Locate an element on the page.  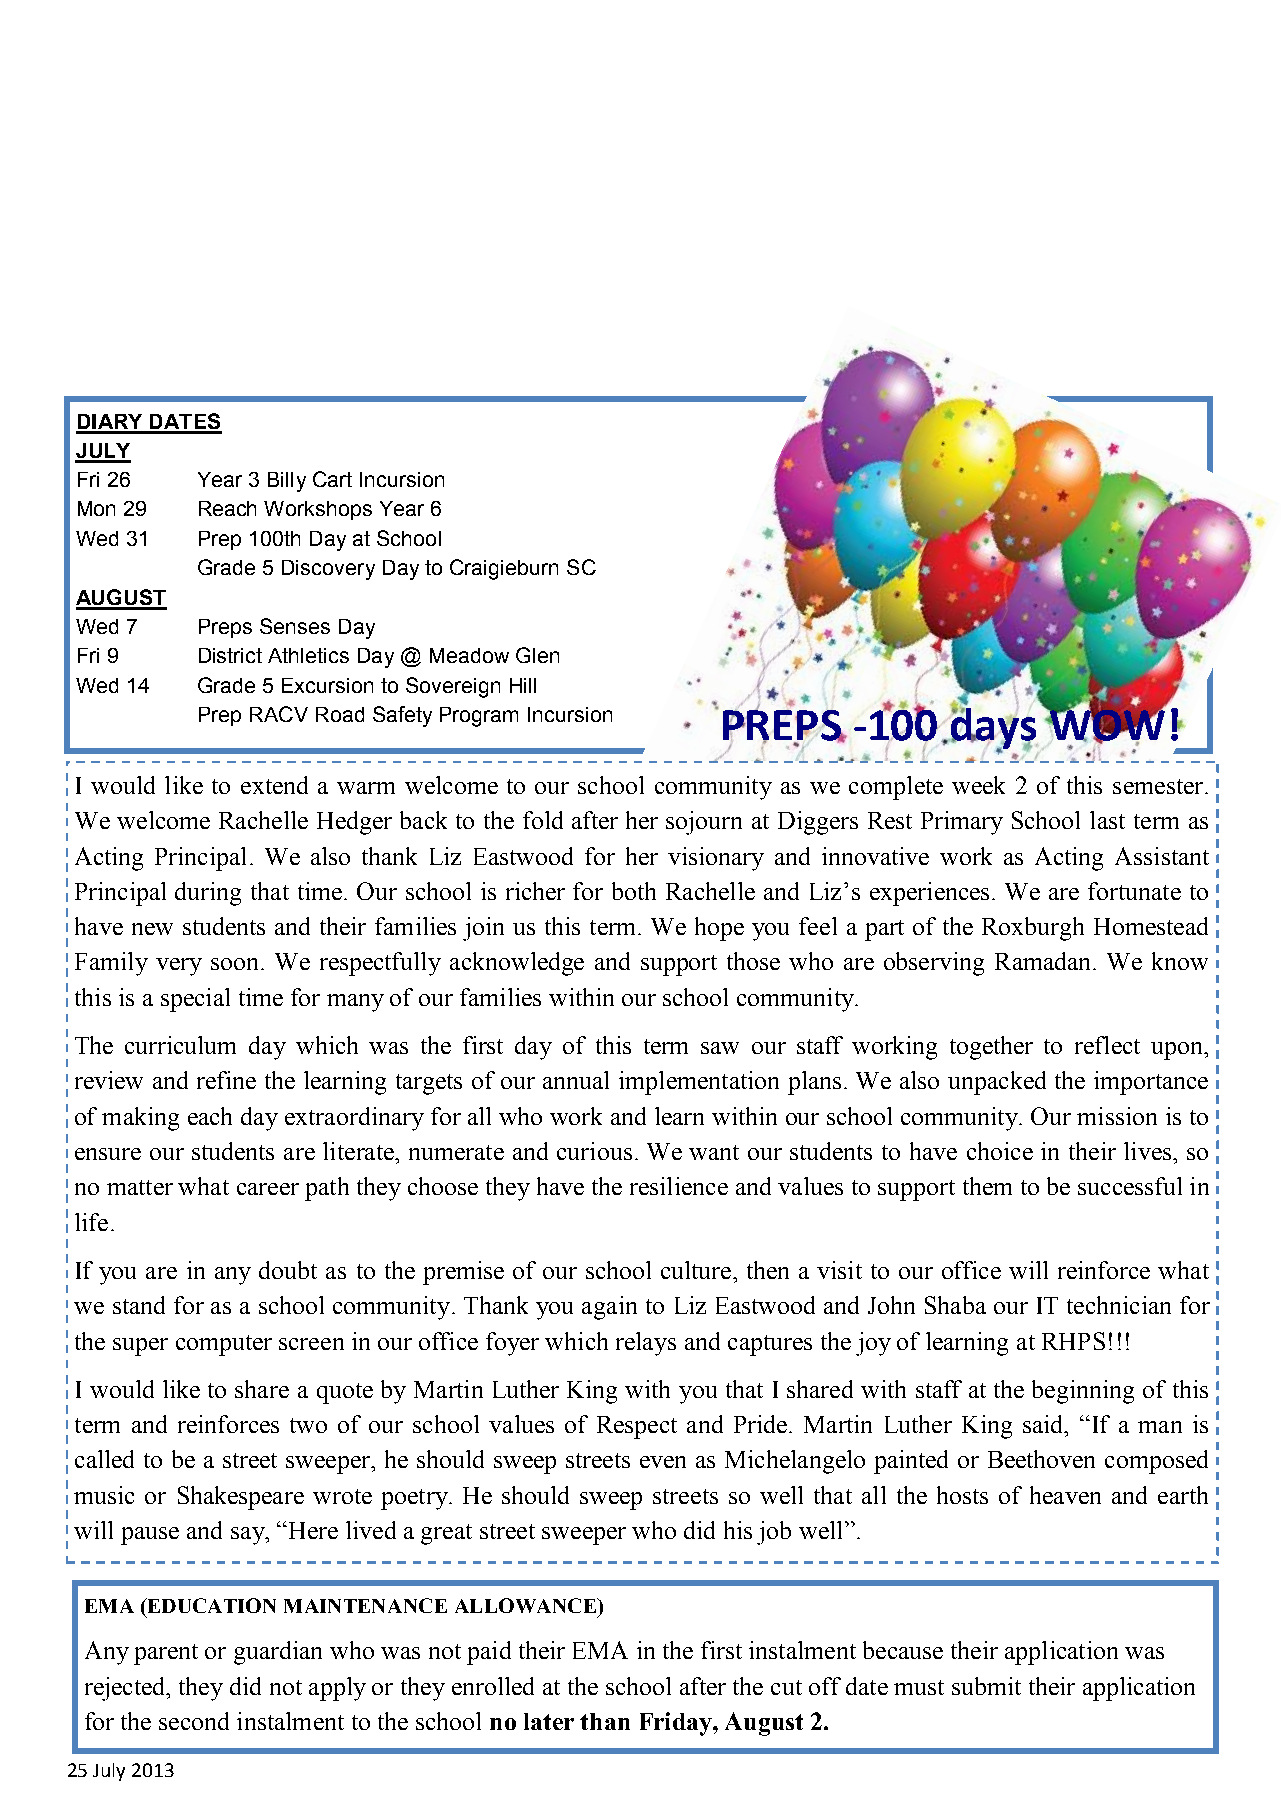
implementation is located at coordinates (699, 1083).
